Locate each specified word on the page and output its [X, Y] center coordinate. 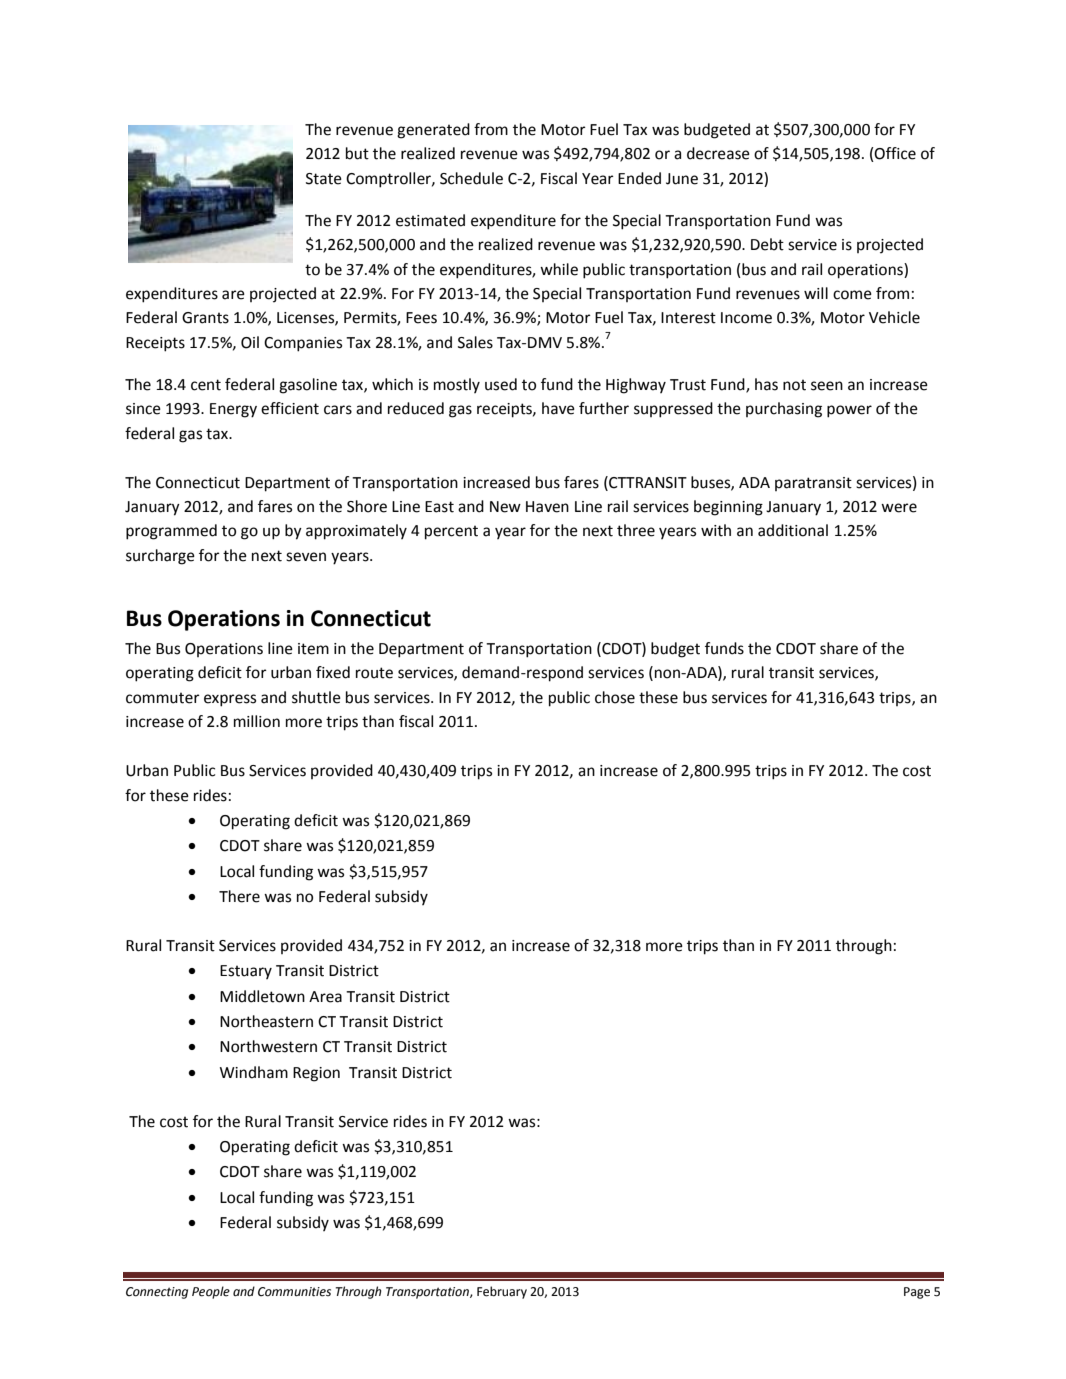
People [211, 1292]
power [849, 411]
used [501, 384]
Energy [233, 410]
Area [325, 997]
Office [894, 154]
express [230, 700]
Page [917, 1293]
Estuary [246, 972]
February [502, 1292]
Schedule [471, 178]
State [324, 179]
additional [793, 530]
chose [615, 697]
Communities [294, 1292]
